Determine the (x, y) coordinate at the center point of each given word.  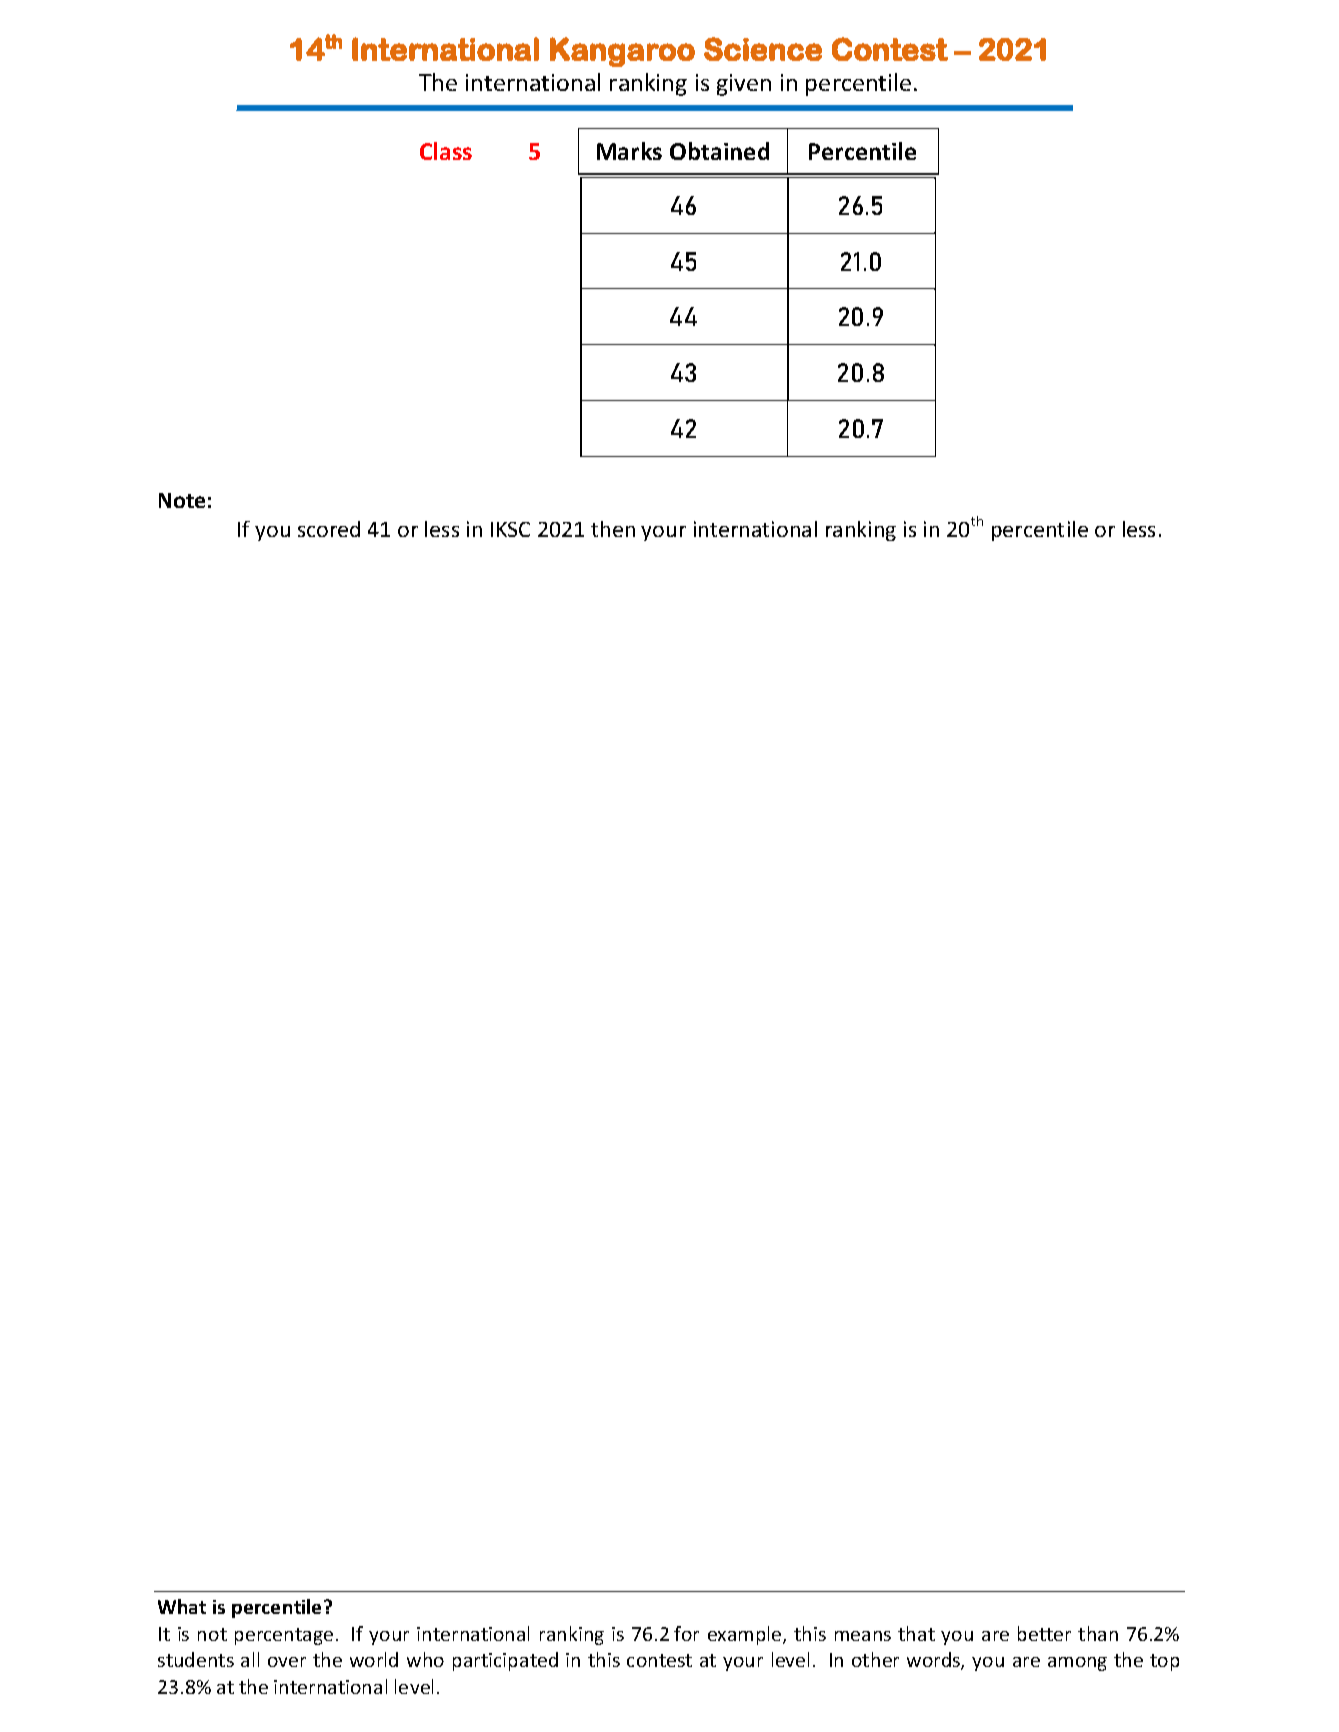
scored (329, 529)
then (613, 529)
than (1098, 1633)
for (686, 1633)
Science (763, 49)
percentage (284, 1636)
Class (446, 151)
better (1044, 1633)
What (182, 1606)
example (746, 1635)
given (744, 85)
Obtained (719, 151)
